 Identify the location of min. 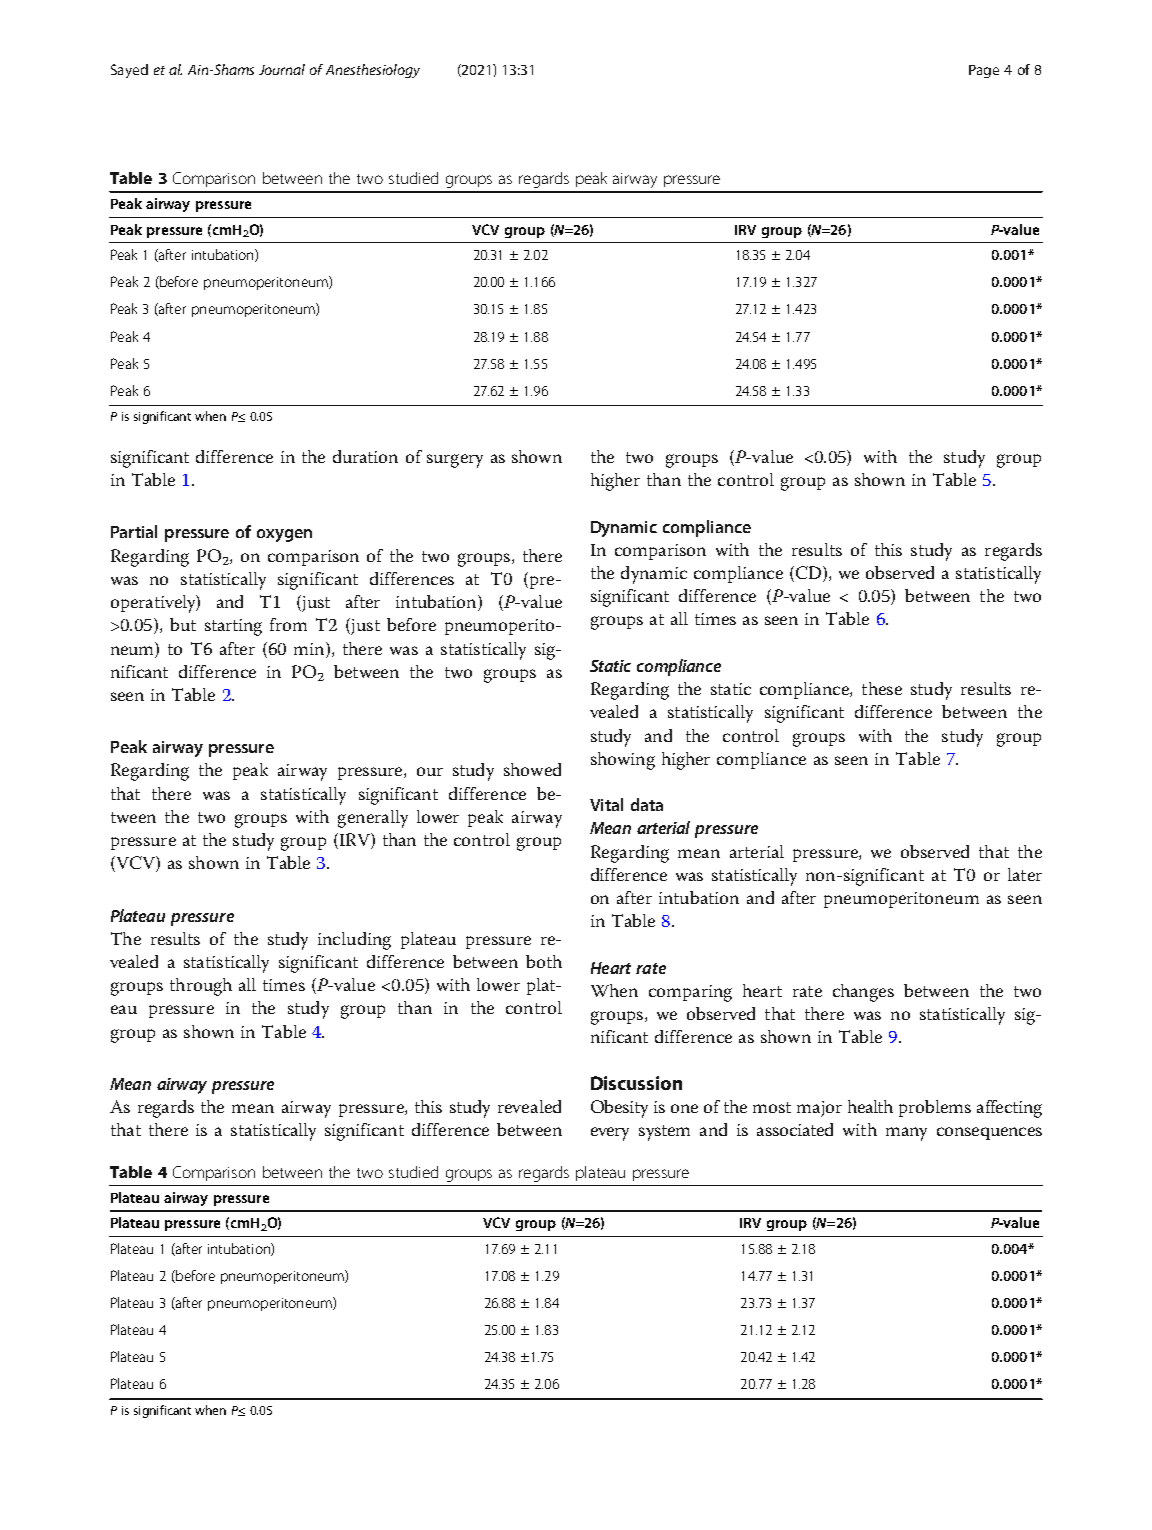
(310, 648).
